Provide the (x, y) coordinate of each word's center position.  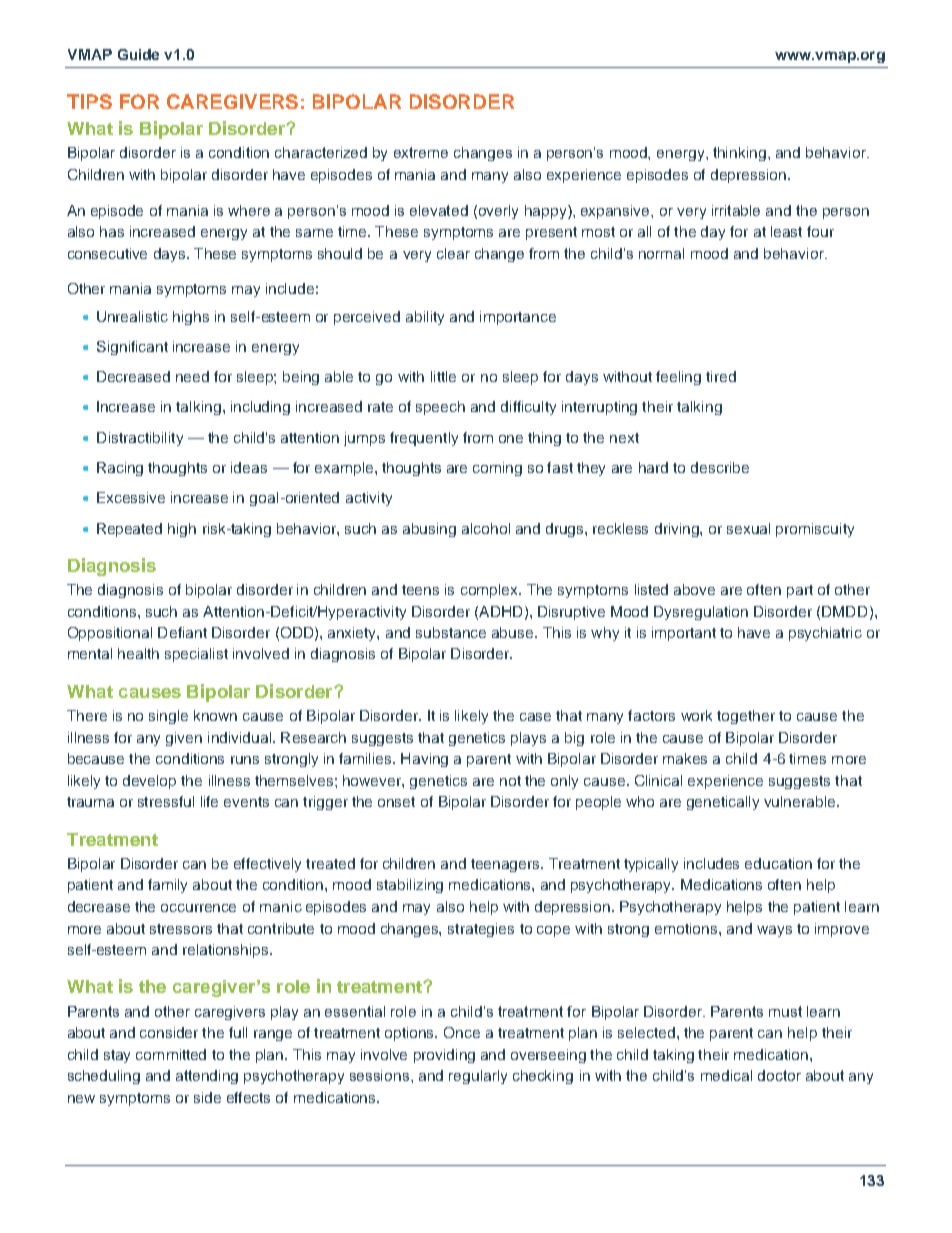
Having (424, 760)
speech (440, 408)
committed (171, 1054)
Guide (138, 54)
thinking (741, 154)
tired (721, 376)
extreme (421, 152)
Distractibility (140, 439)
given (184, 739)
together (746, 717)
